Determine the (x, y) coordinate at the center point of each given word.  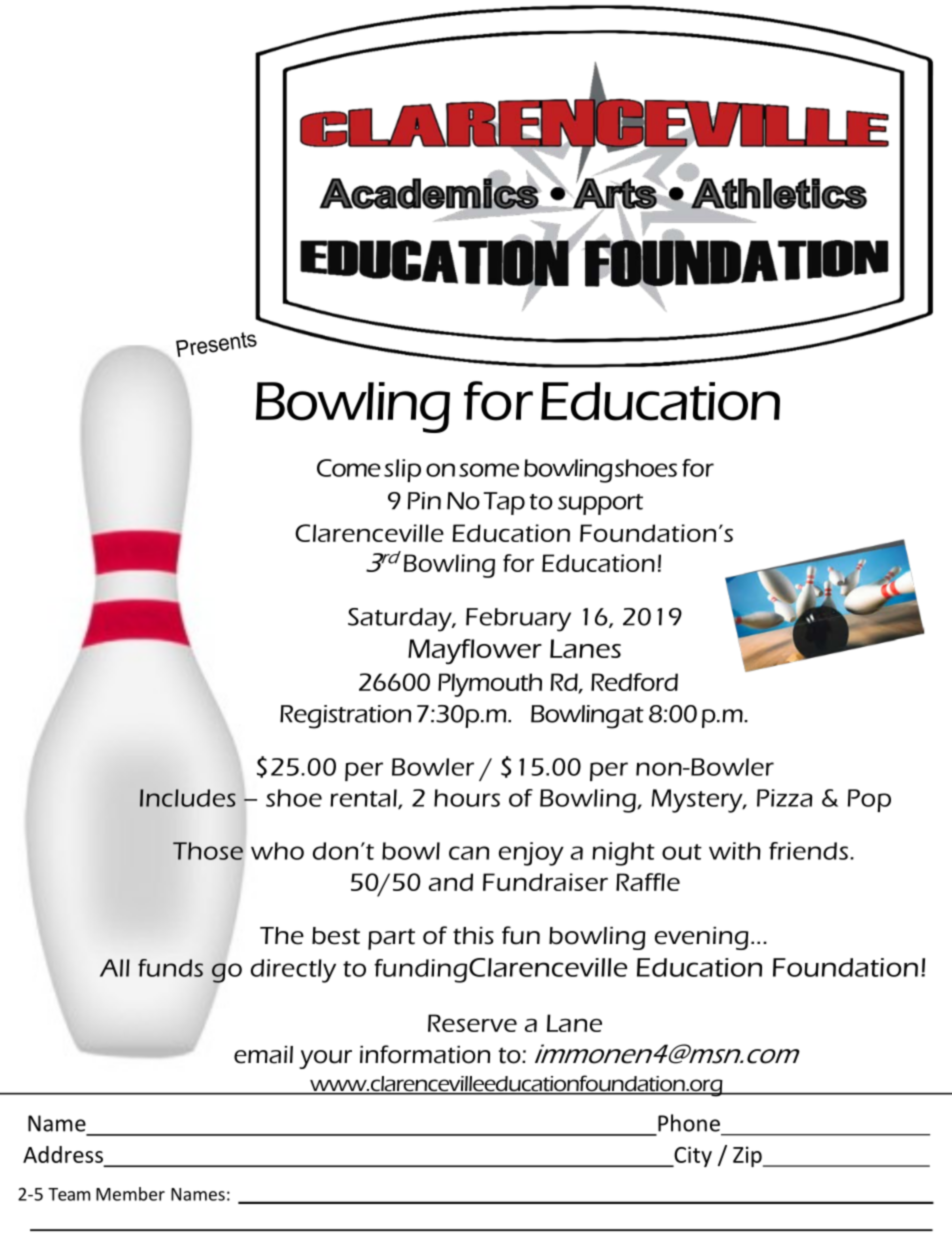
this (473, 936)
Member (130, 1194)
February (518, 620)
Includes (188, 798)
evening (702, 938)
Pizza (784, 798)
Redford (634, 682)
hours (467, 798)
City (692, 1156)
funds (170, 968)
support (600, 504)
